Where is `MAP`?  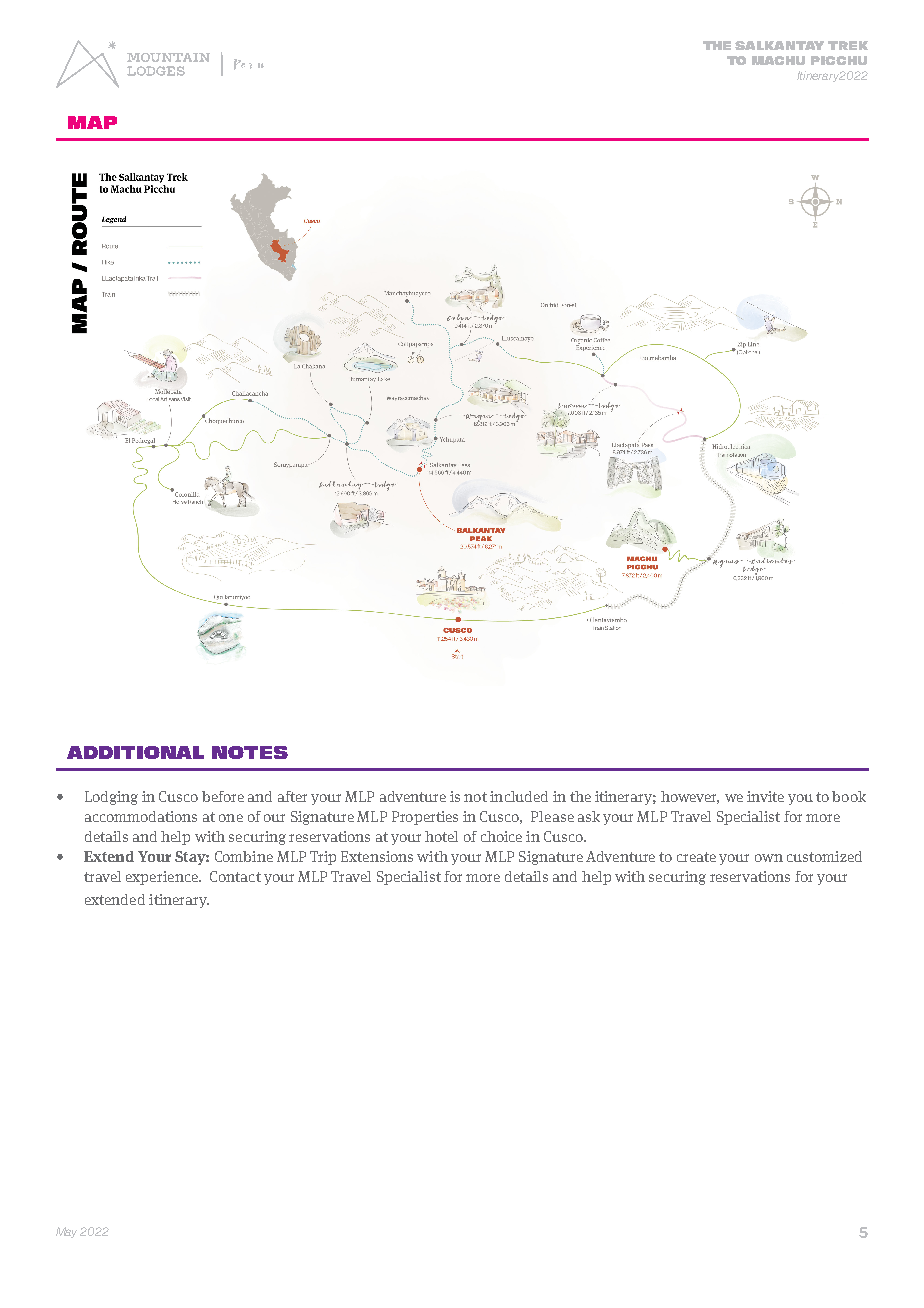
MAP is located at coordinates (92, 122).
